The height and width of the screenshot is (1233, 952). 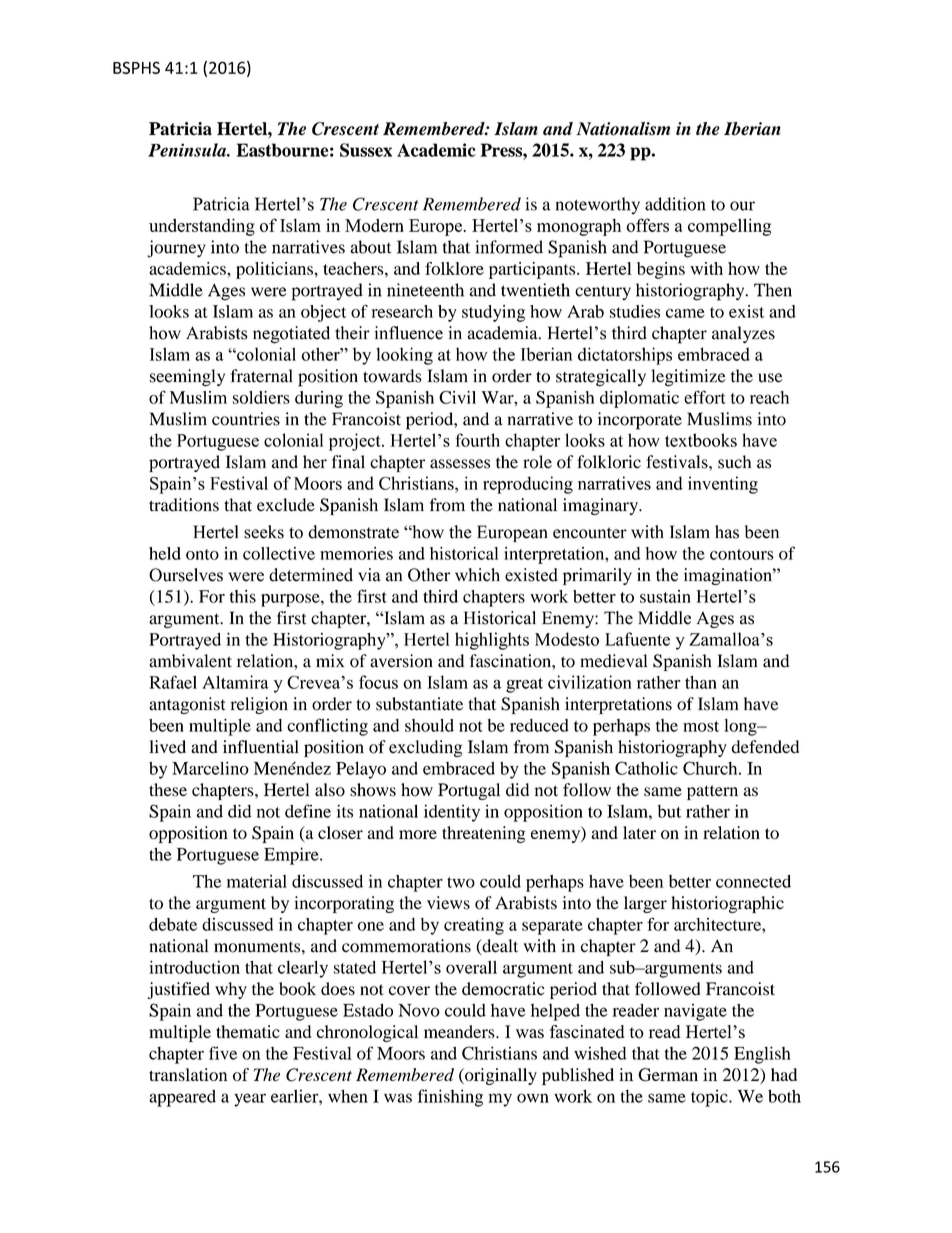 What do you see at coordinates (223, 1053) in the screenshot?
I see `five` at bounding box center [223, 1053].
